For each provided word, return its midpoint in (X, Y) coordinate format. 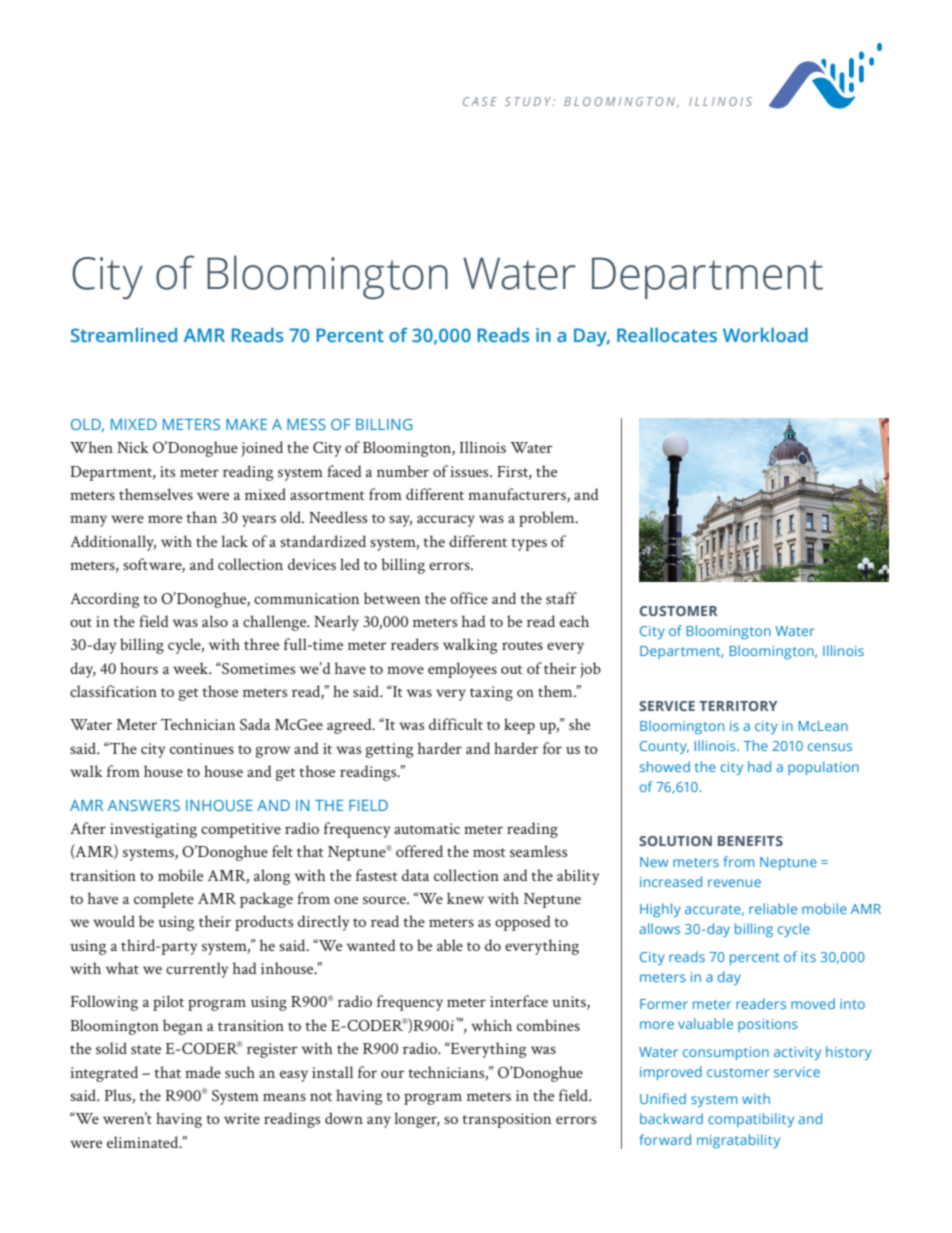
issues (470, 471)
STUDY (529, 101)
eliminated (144, 1142)
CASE (480, 101)
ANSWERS (144, 805)
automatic (427, 828)
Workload (765, 335)
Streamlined (124, 335)
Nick (133, 447)
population (823, 768)
